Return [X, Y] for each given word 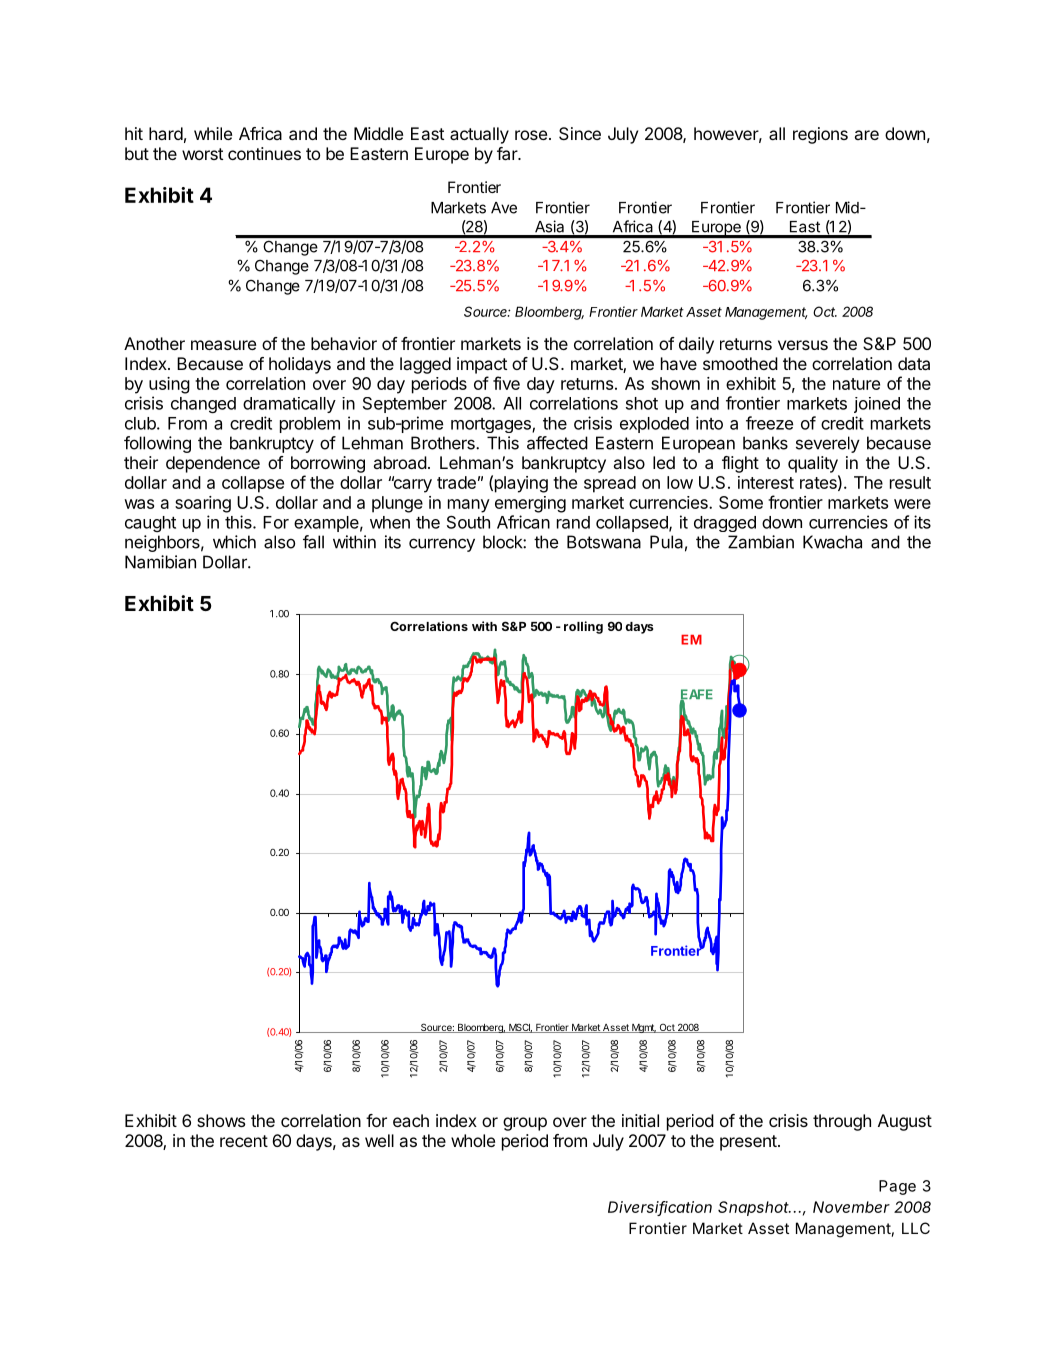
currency [442, 545]
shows [221, 1120]
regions [820, 135]
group [525, 1124]
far [508, 153]
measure [223, 345]
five [506, 383]
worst [202, 154]
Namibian [160, 562]
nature [856, 384]
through [842, 1122]
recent [244, 1141]
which [234, 542]
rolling [583, 627]
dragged [725, 524]
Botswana [604, 542]
